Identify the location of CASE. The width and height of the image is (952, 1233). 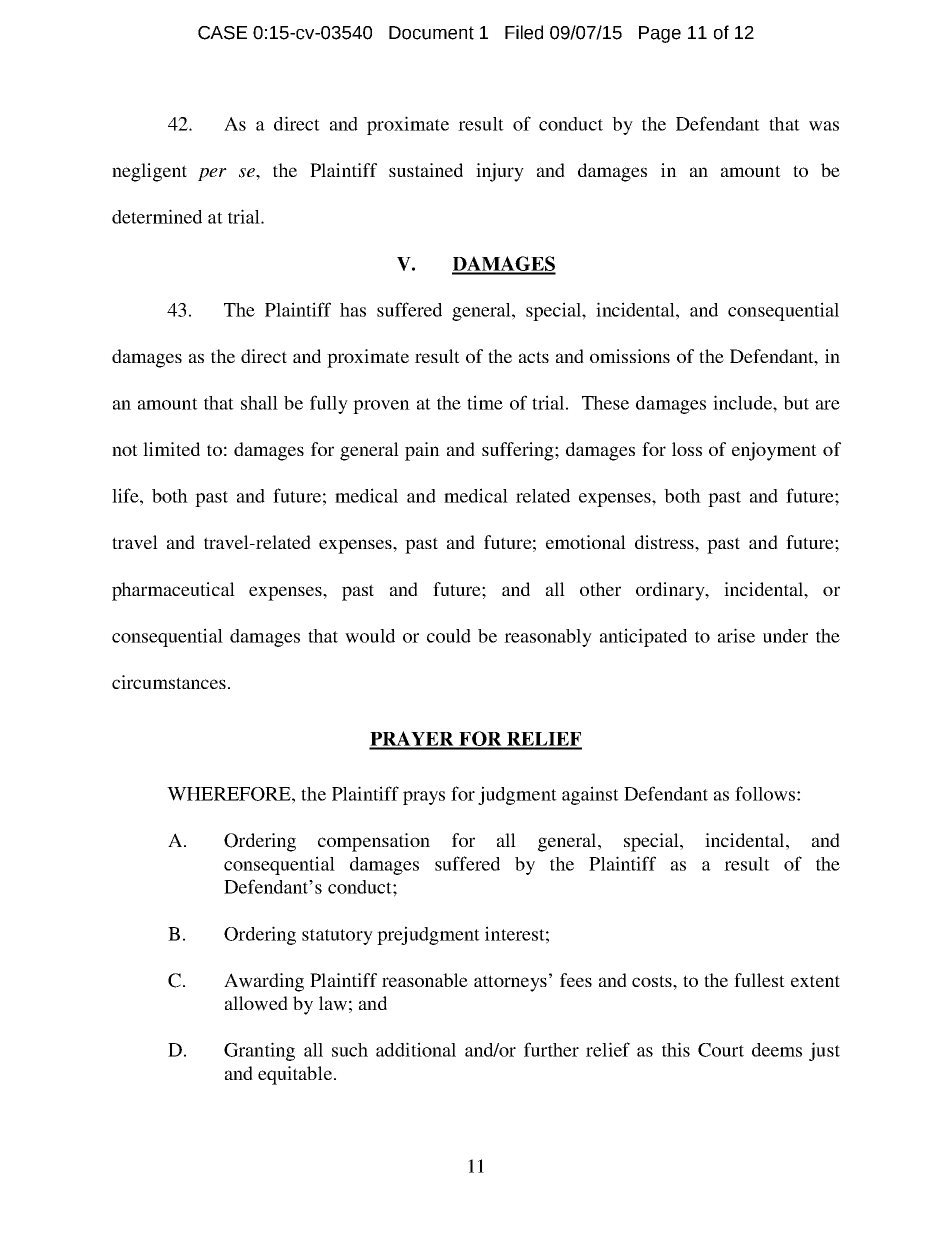
(222, 33).
